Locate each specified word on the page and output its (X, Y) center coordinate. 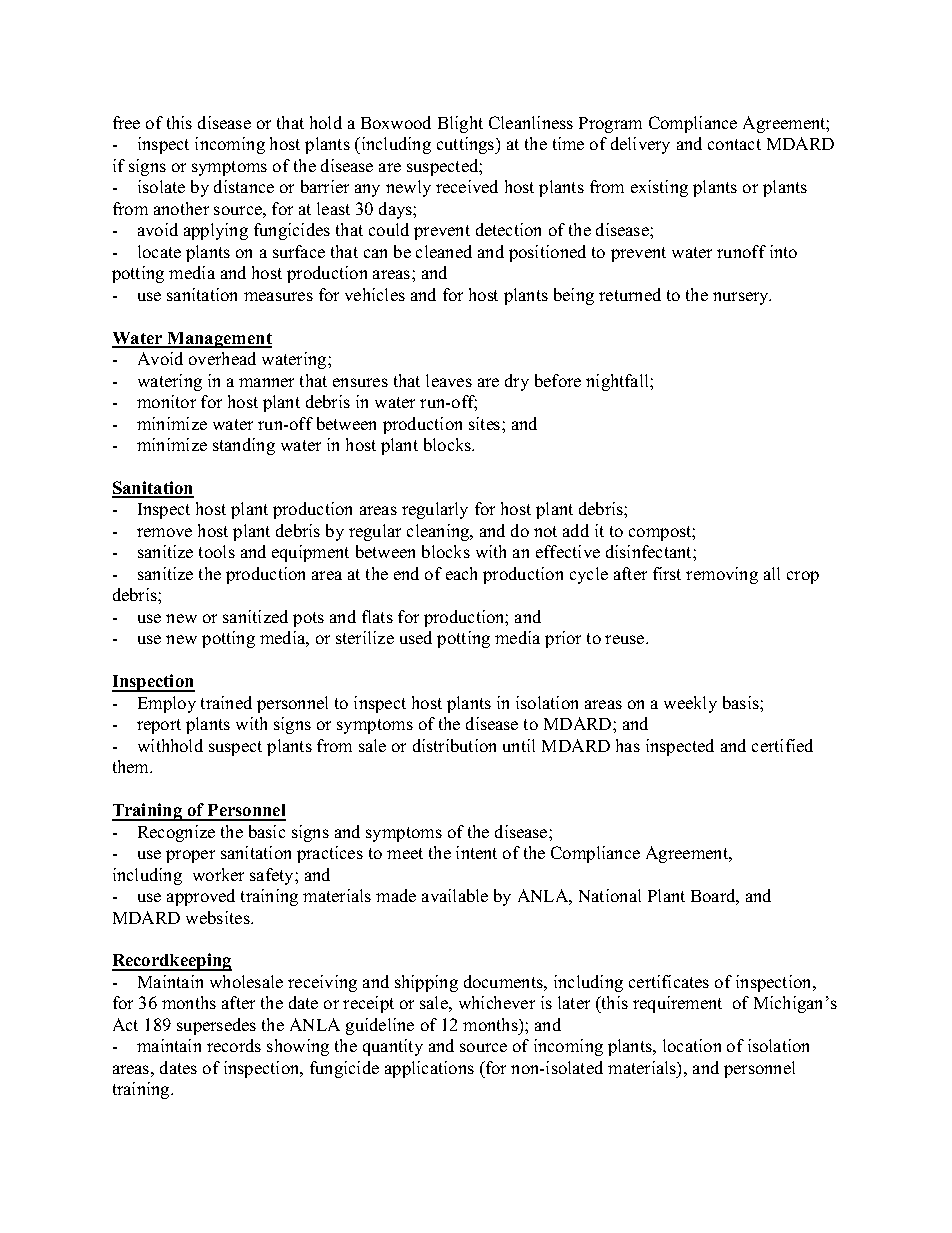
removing (722, 575)
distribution (454, 745)
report (159, 726)
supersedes (216, 1026)
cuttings (467, 145)
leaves (449, 380)
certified (782, 745)
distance (244, 186)
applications (429, 1069)
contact (734, 144)
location (692, 1045)
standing (244, 446)
